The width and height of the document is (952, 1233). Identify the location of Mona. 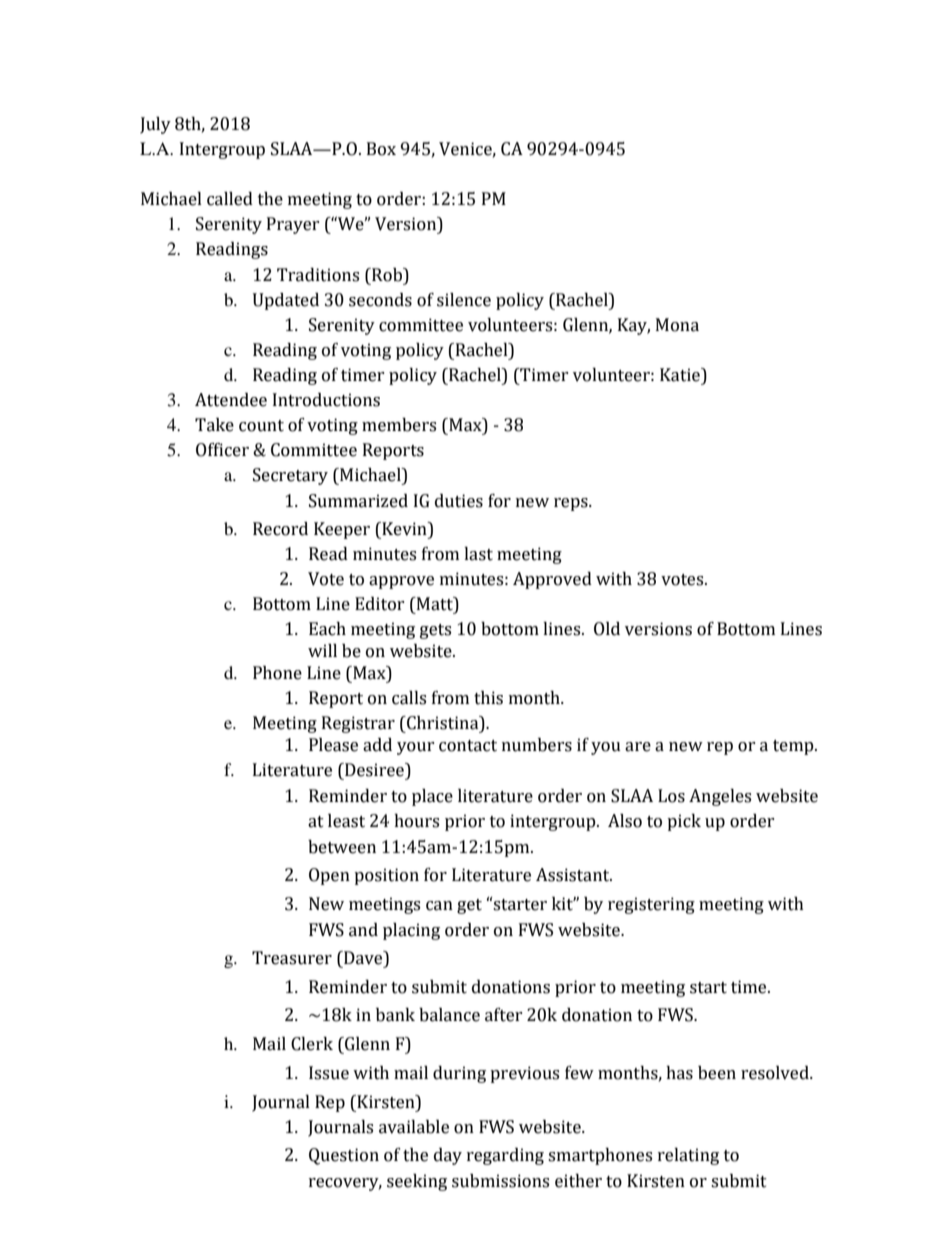
(677, 325).
